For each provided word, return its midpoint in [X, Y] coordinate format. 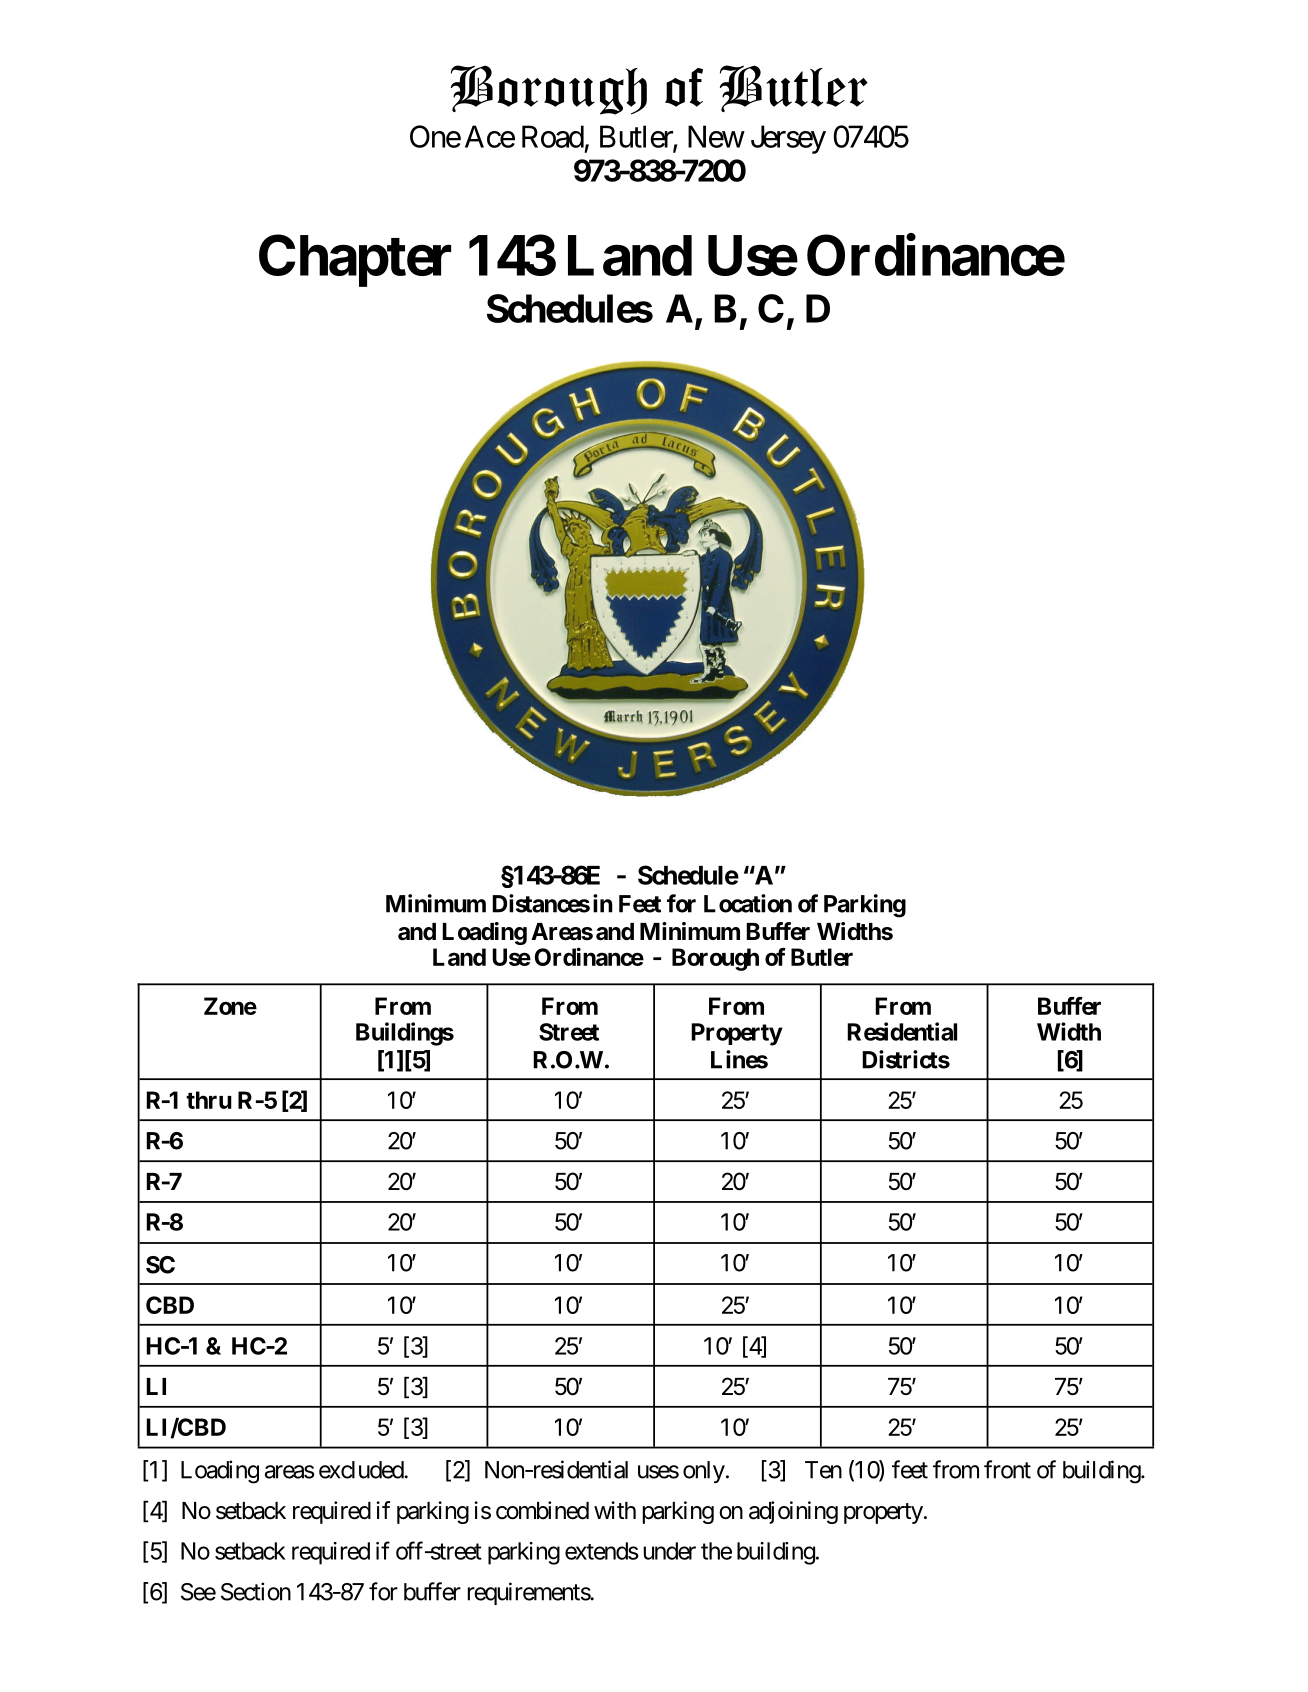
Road [553, 136]
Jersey [788, 139]
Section [256, 1591]
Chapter [355, 261]
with [615, 1510]
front [1007, 1469]
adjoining [793, 1512]
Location [748, 903]
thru [209, 1100]
